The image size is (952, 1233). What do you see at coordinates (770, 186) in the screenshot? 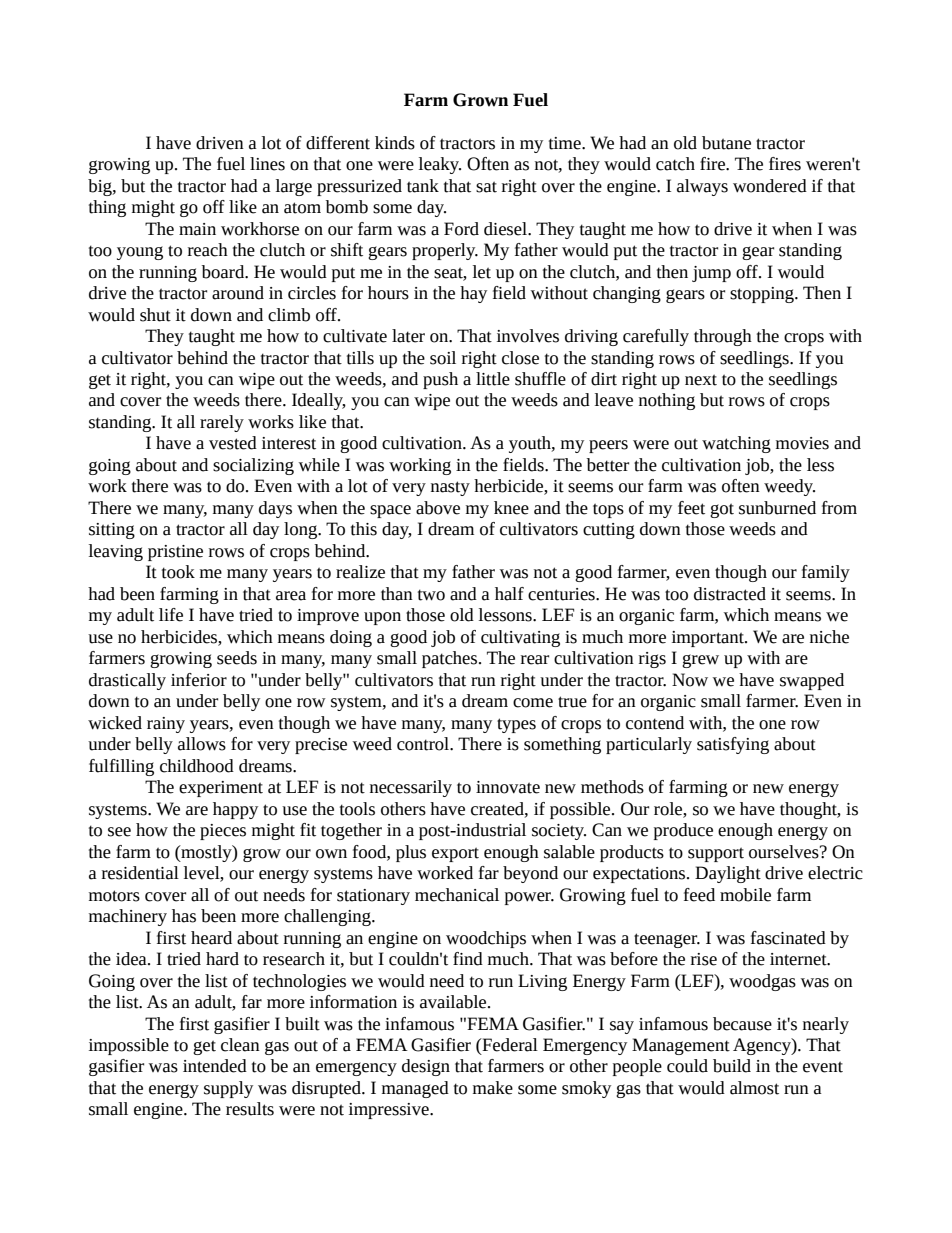
I see `wondered` at bounding box center [770, 186].
